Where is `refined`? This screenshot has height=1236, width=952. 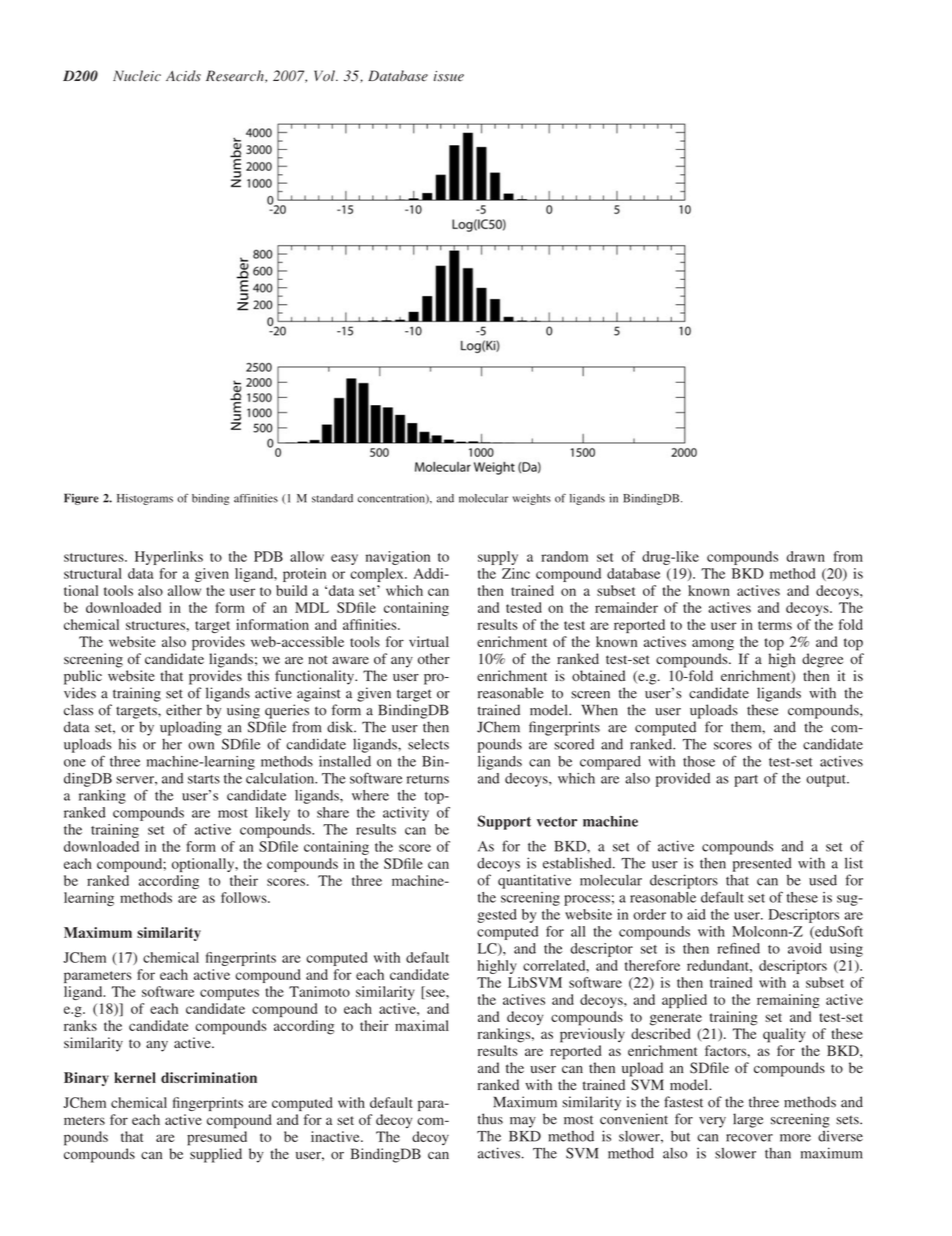 refined is located at coordinates (738, 948).
